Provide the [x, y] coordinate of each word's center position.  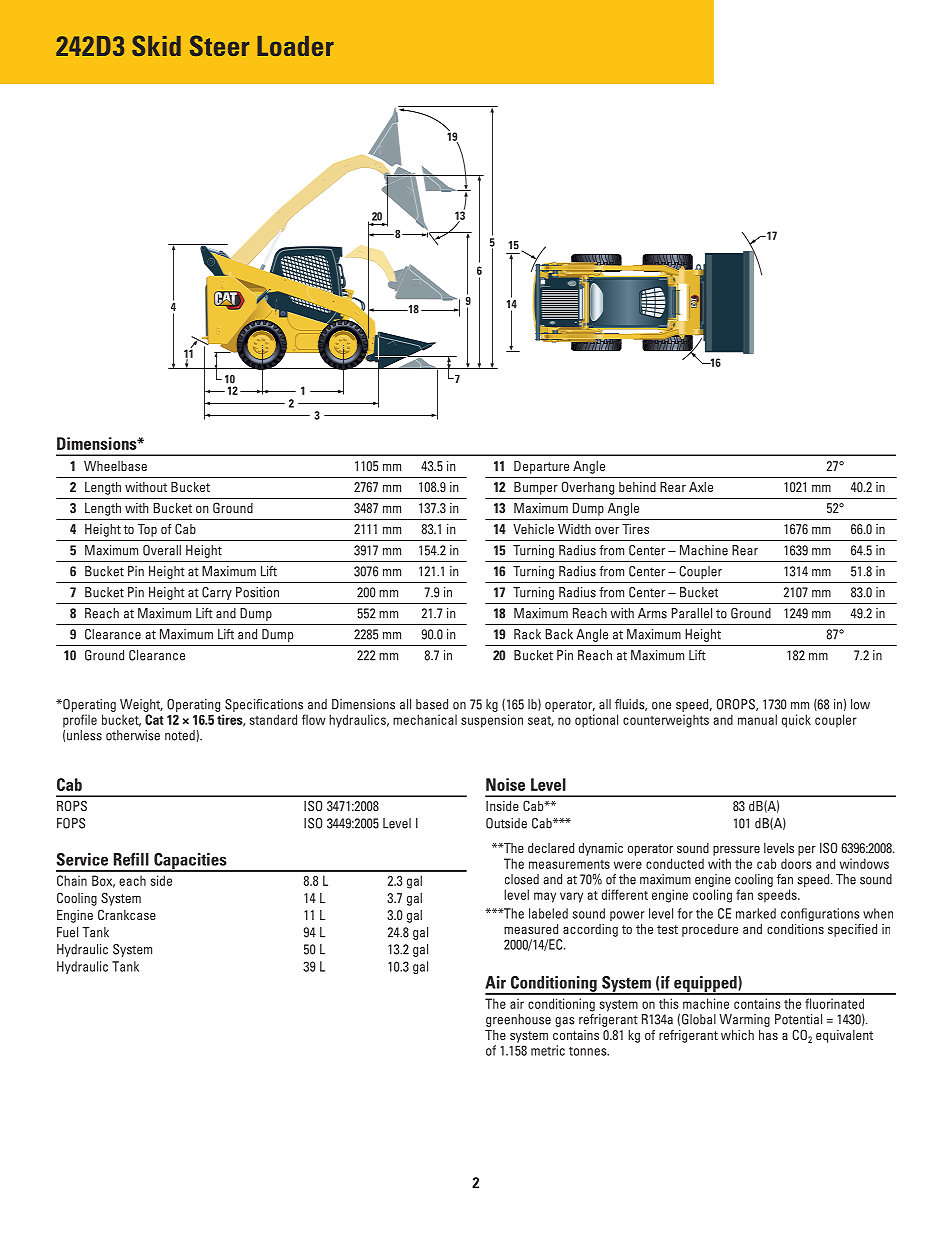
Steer [219, 45]
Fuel [67, 932]
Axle [701, 487]
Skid [156, 45]
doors [796, 863]
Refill [131, 859]
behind [637, 487]
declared [551, 848]
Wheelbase [115, 466]
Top [147, 530]
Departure [541, 467]
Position [257, 592]
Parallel [692, 613]
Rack [527, 634]
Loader [295, 46]
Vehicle [533, 529]
